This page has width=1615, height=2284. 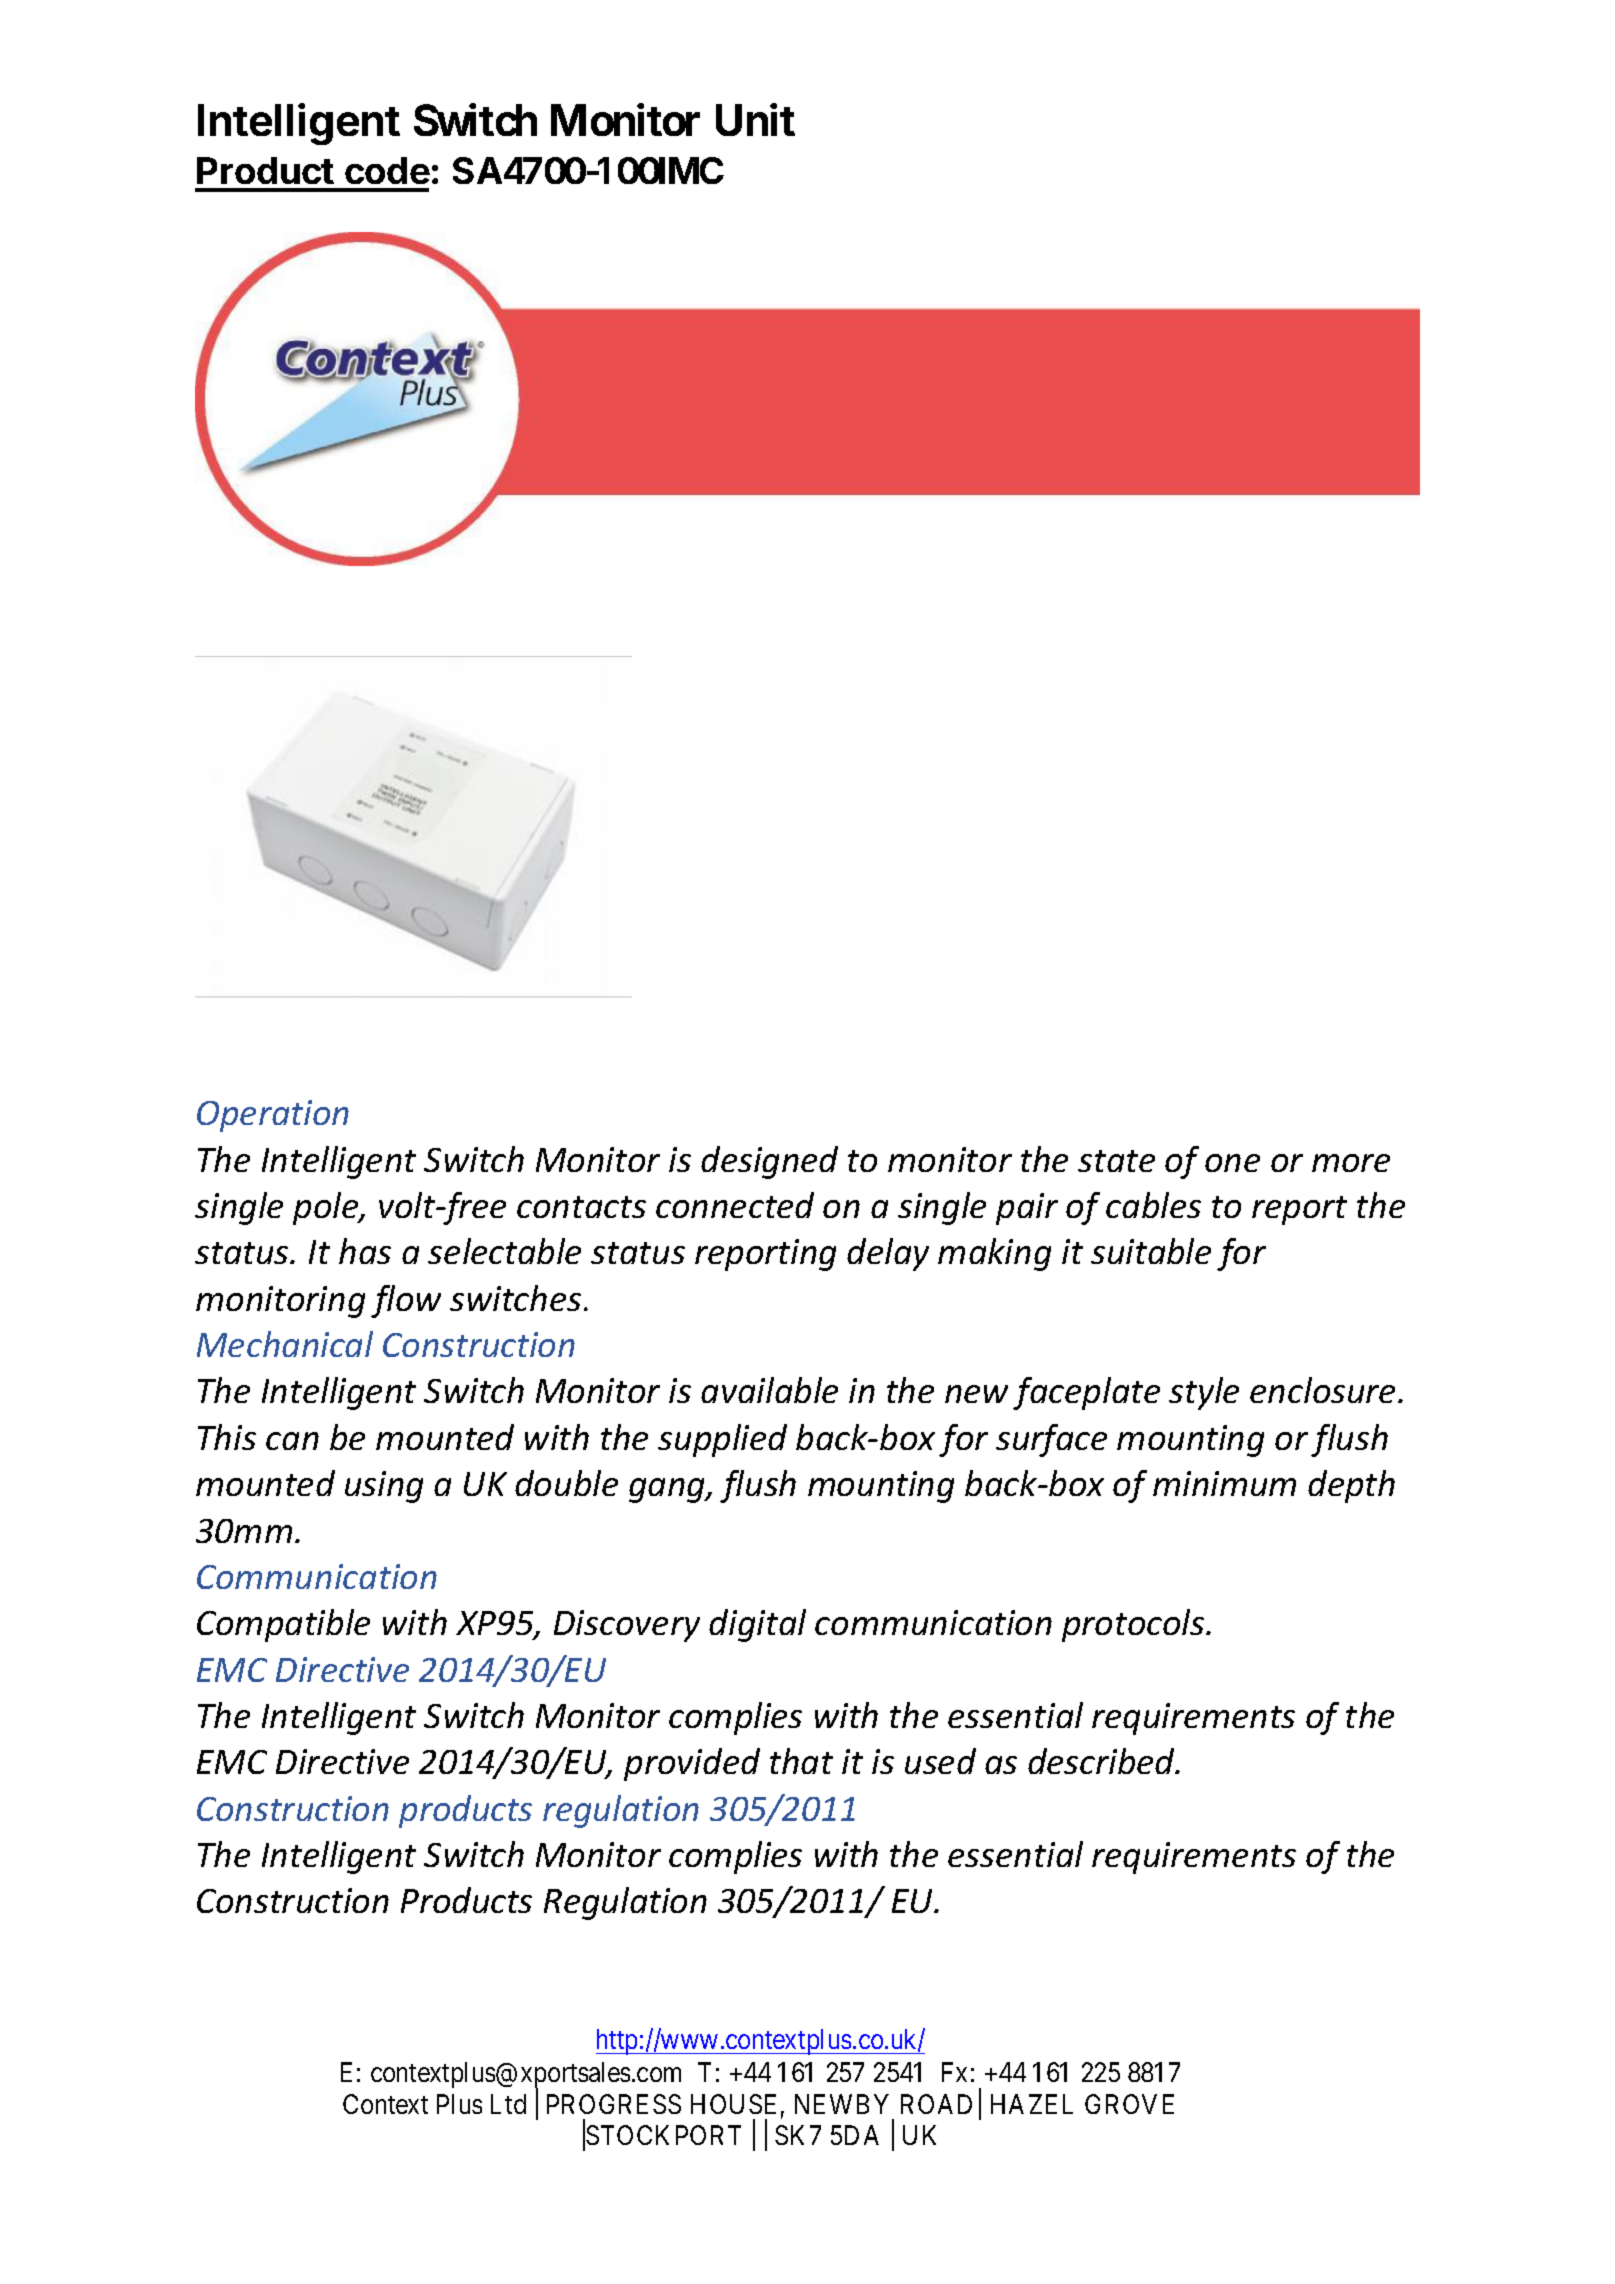 I want to click on Ltd, so click(x=508, y=2104).
